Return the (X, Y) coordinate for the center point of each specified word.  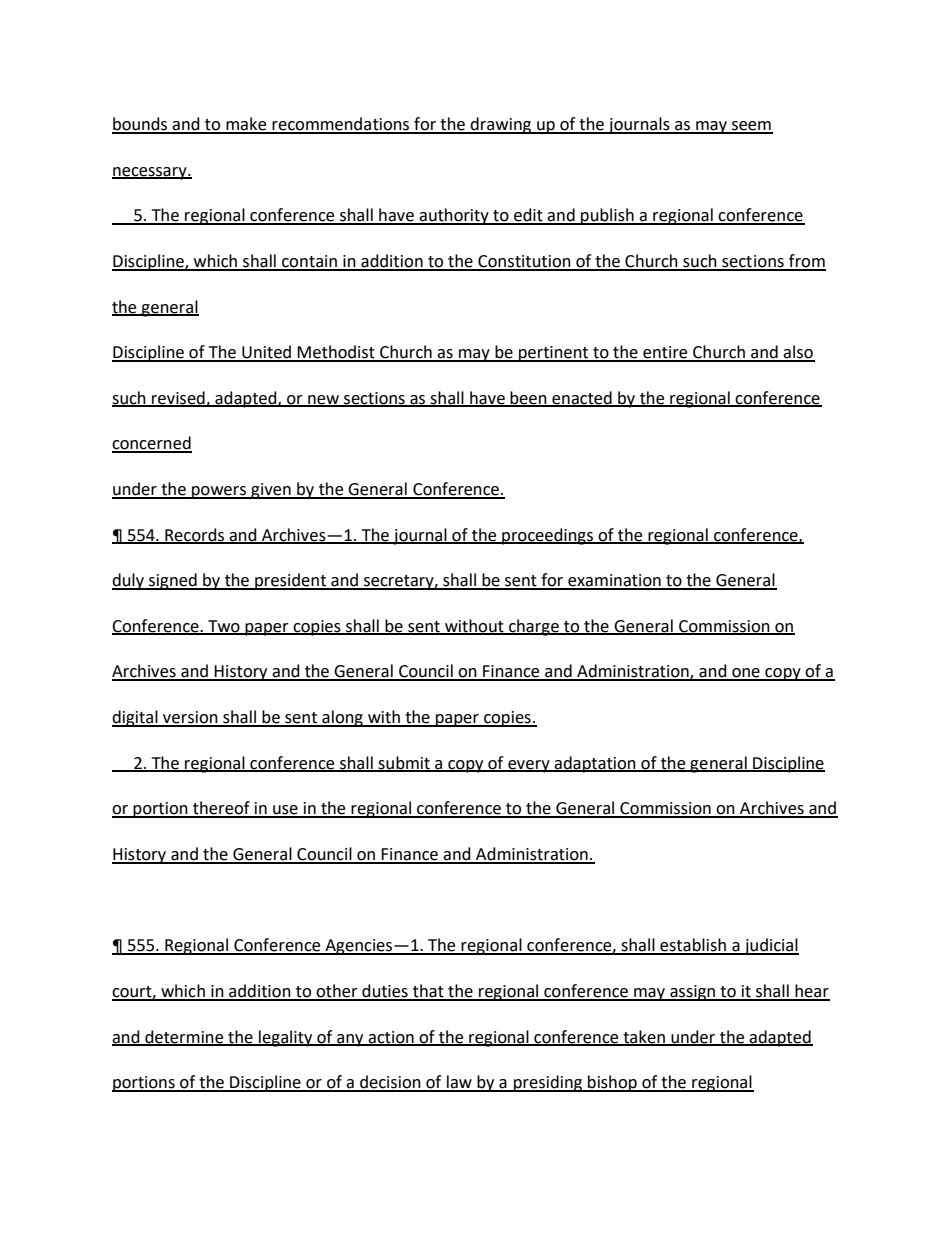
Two (224, 627)
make (246, 125)
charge (534, 627)
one (746, 674)
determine (184, 1037)
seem (751, 127)
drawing (501, 125)
